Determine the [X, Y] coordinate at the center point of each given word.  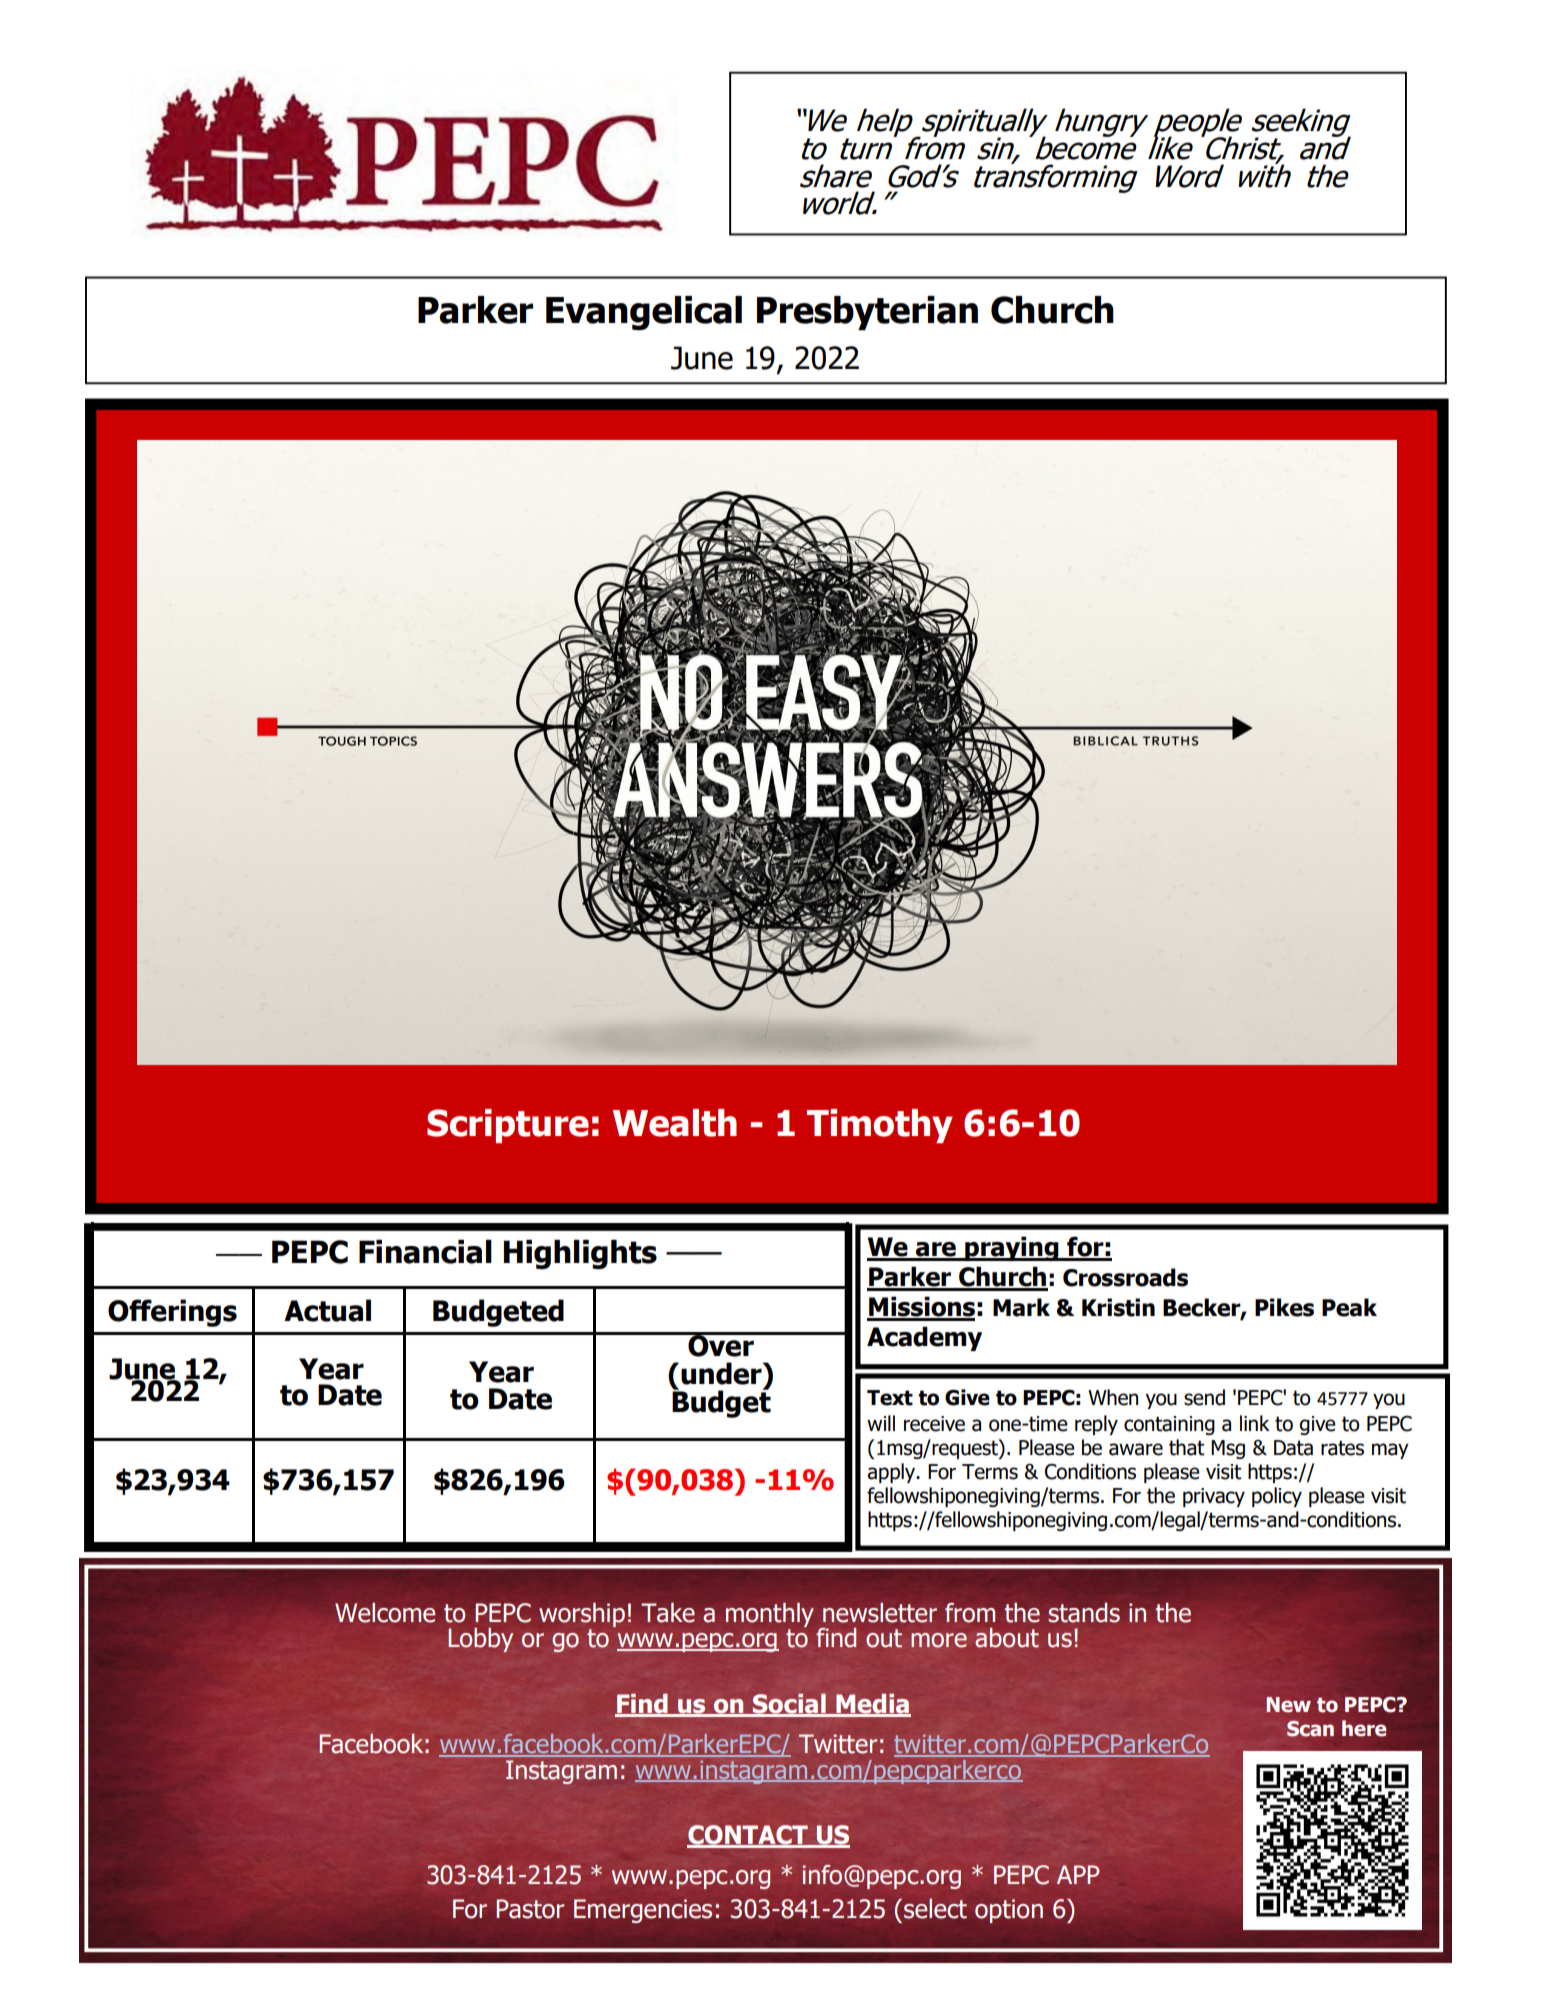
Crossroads [1125, 1277]
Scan [1310, 1729]
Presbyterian [867, 313]
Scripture [508, 1126]
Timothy [880, 1126]
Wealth [675, 1123]
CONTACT [748, 1836]
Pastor [530, 1909]
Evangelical [644, 313]
